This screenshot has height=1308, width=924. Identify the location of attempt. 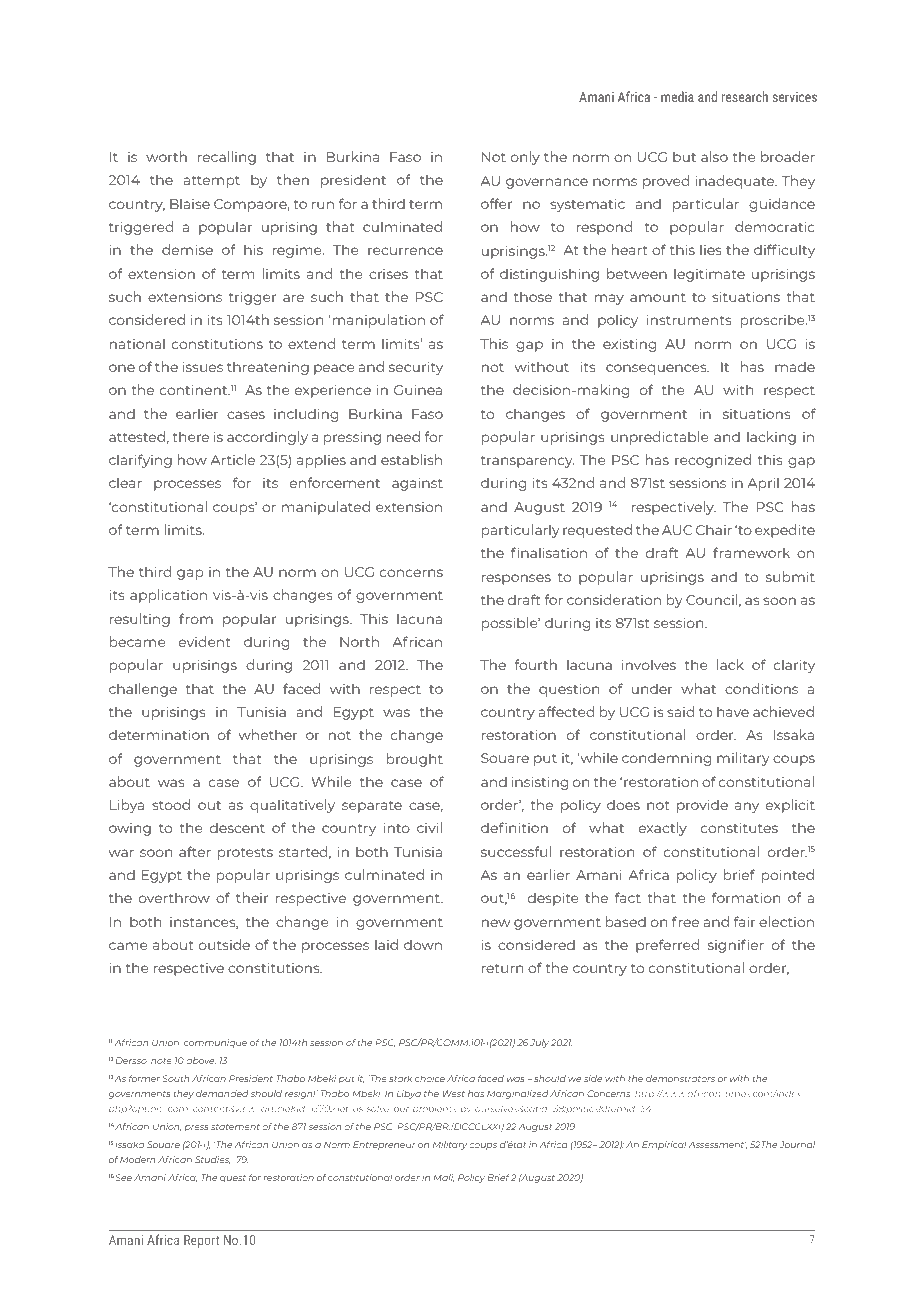
(212, 182).
